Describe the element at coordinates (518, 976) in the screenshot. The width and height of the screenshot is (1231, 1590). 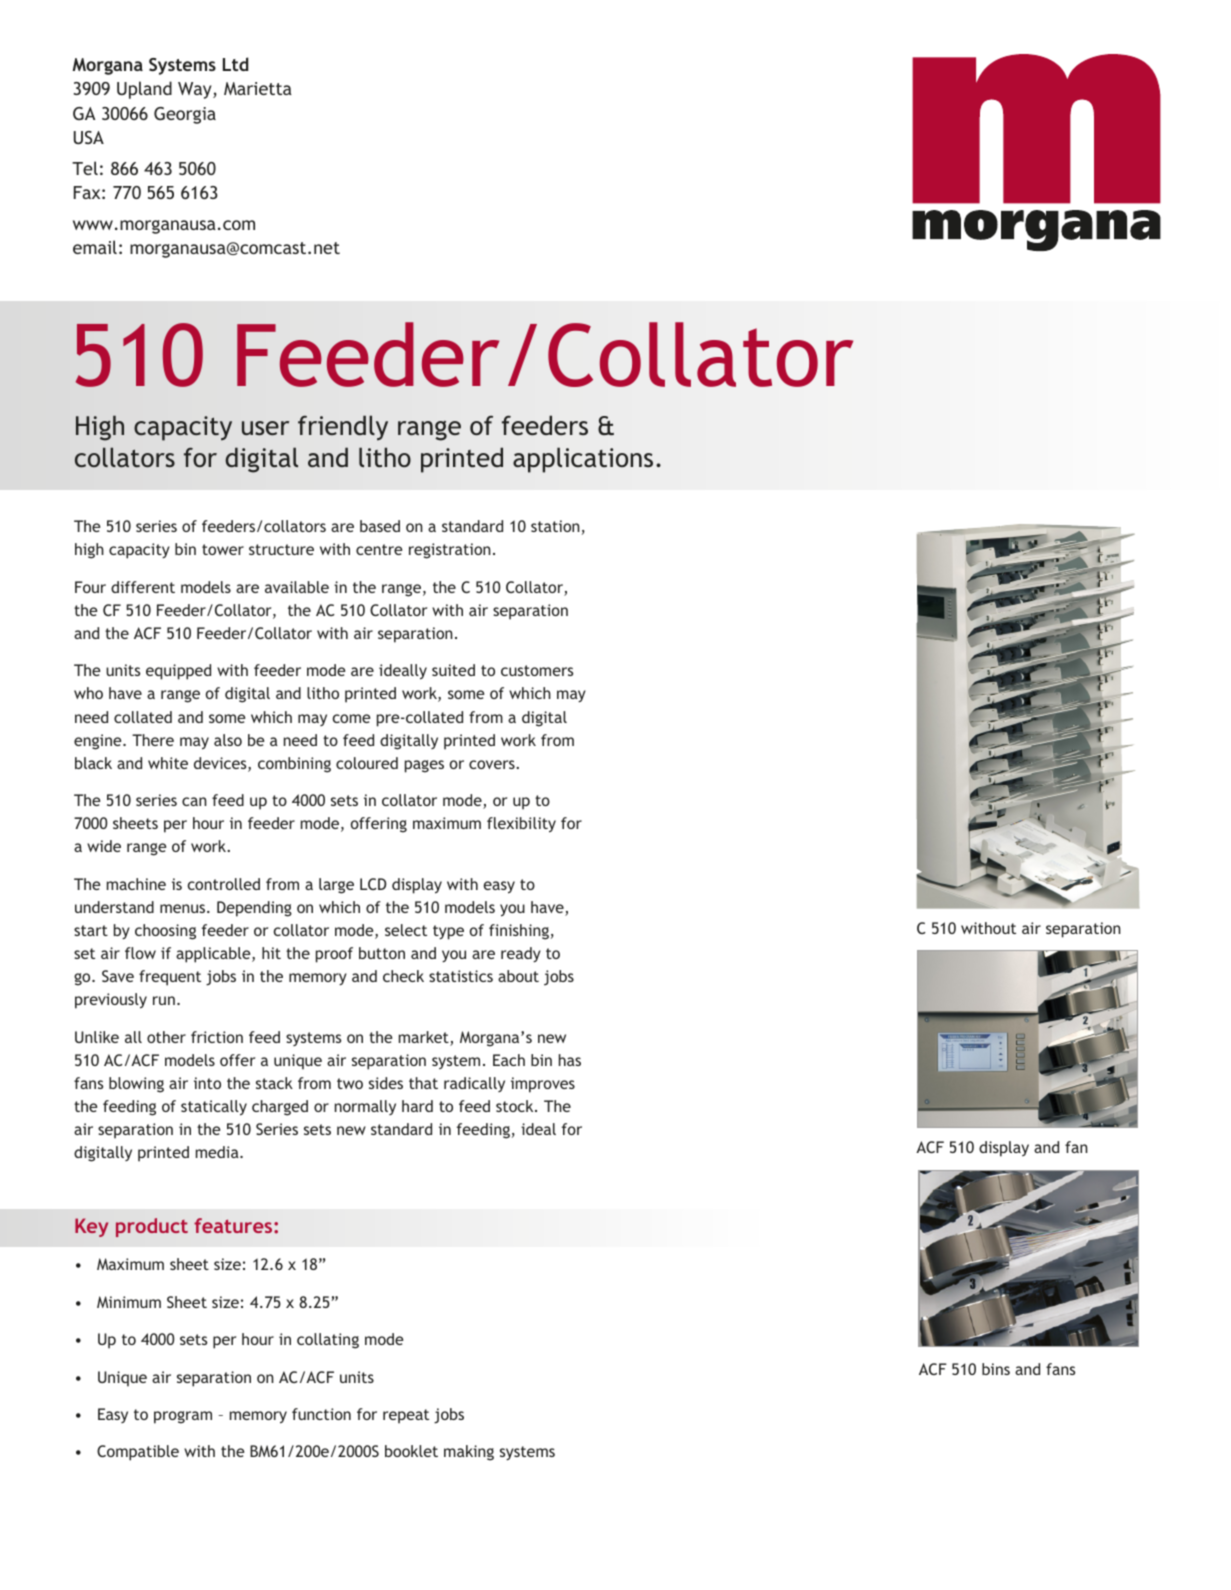
I see `about` at that location.
